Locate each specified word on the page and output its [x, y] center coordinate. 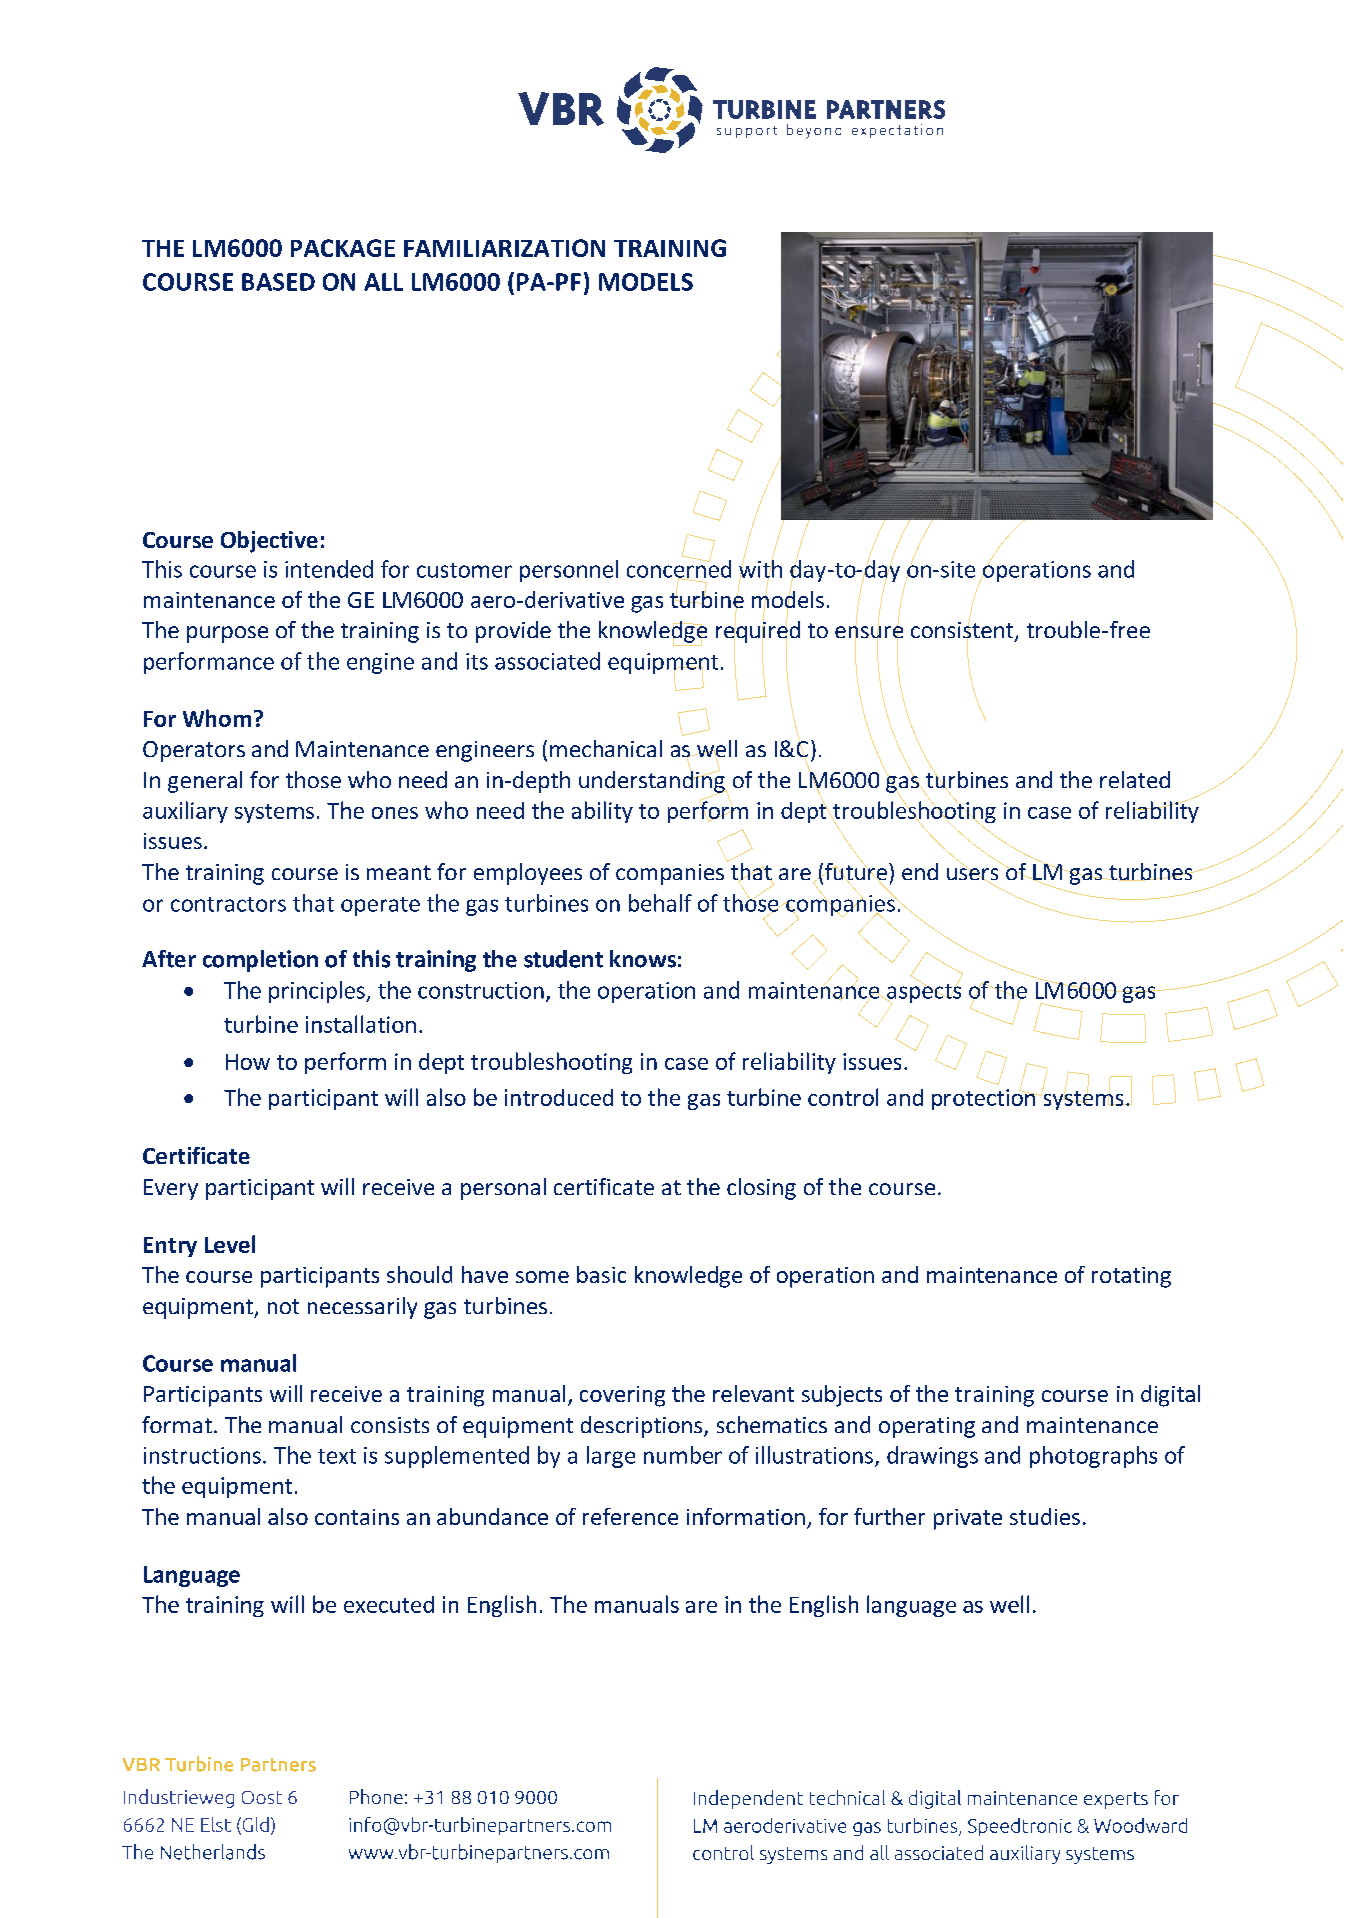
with [760, 569]
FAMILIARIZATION [504, 248]
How [248, 1062]
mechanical [606, 748]
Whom [217, 718]
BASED [278, 282]
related [1135, 779]
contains [357, 1517]
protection [985, 1098]
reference [630, 1516]
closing [761, 1189]
